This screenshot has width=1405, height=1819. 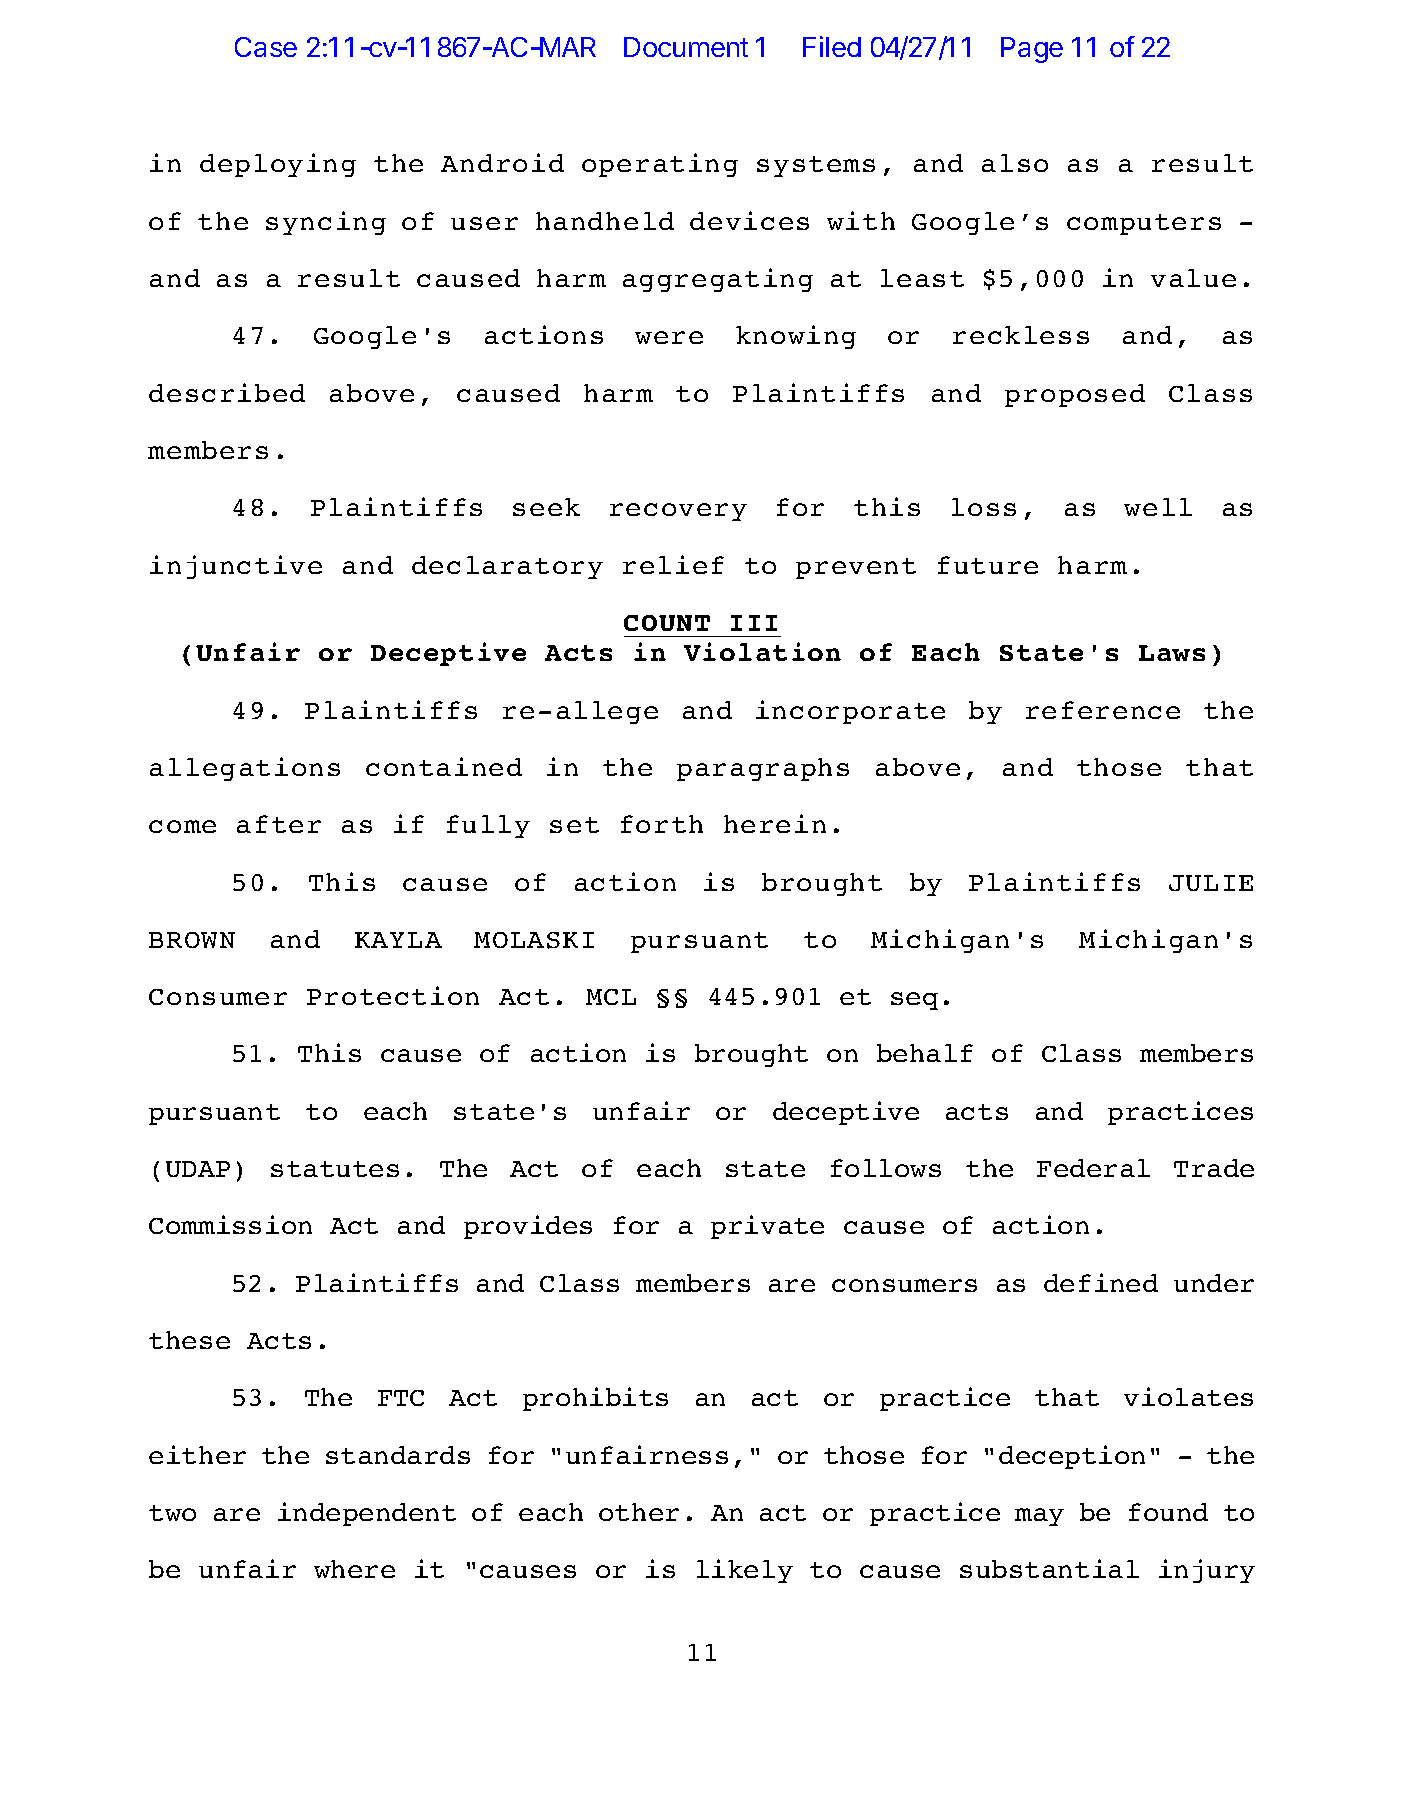 What do you see at coordinates (266, 47) in the screenshot?
I see `Case` at bounding box center [266, 47].
